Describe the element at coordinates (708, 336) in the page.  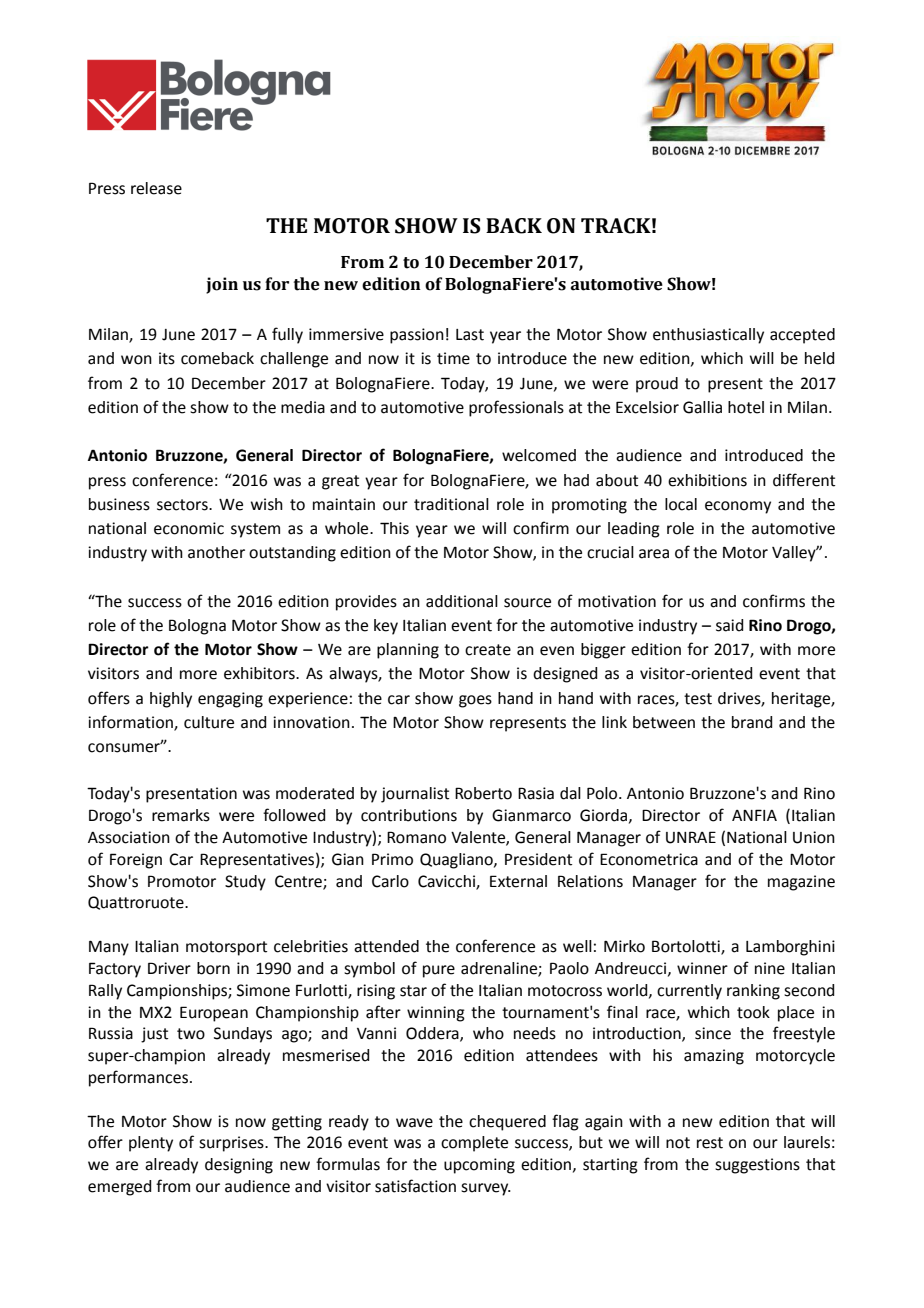
I see `enthusiastically` at that location.
